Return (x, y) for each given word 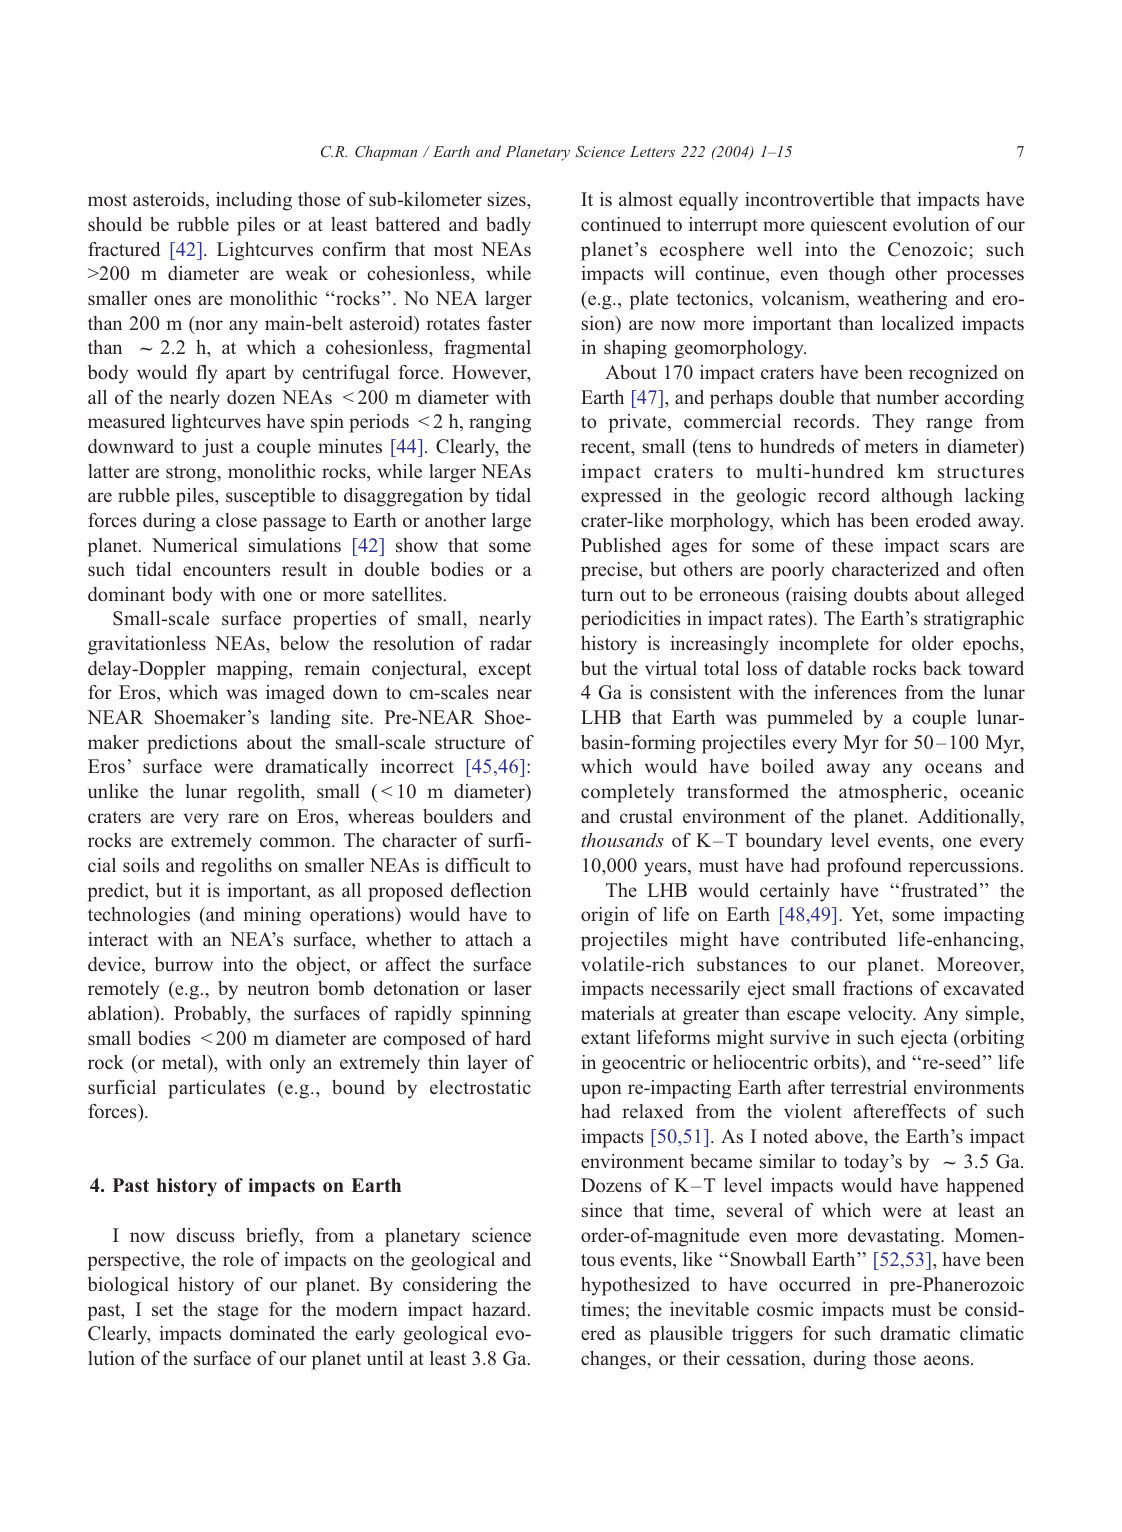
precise (610, 571)
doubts (881, 594)
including (254, 201)
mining (272, 916)
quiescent (849, 226)
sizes (508, 199)
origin (605, 916)
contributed (838, 939)
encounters (227, 570)
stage (238, 1312)
